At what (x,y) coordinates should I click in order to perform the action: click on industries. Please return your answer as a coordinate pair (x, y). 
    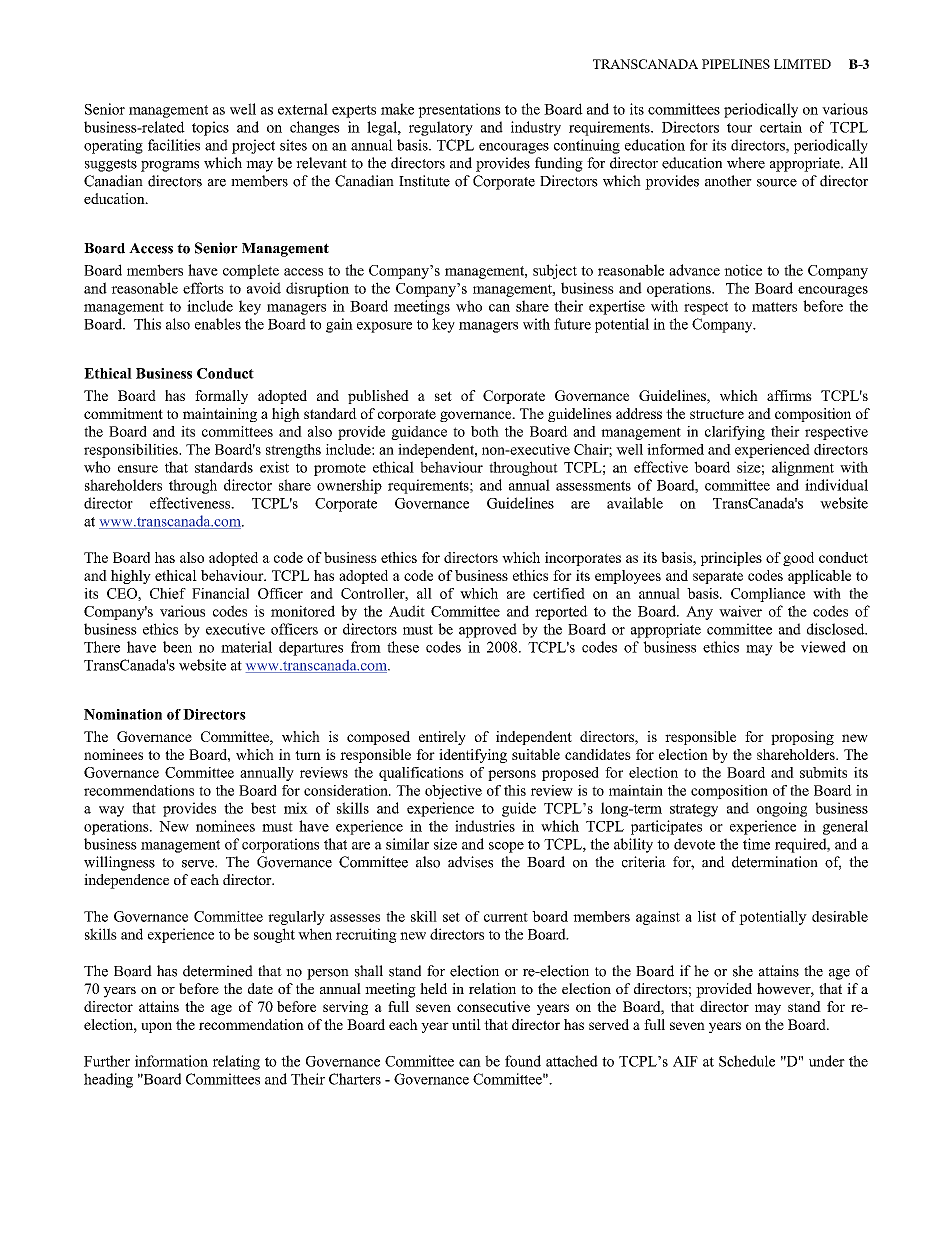
    Looking at the image, I should click on (485, 826).
